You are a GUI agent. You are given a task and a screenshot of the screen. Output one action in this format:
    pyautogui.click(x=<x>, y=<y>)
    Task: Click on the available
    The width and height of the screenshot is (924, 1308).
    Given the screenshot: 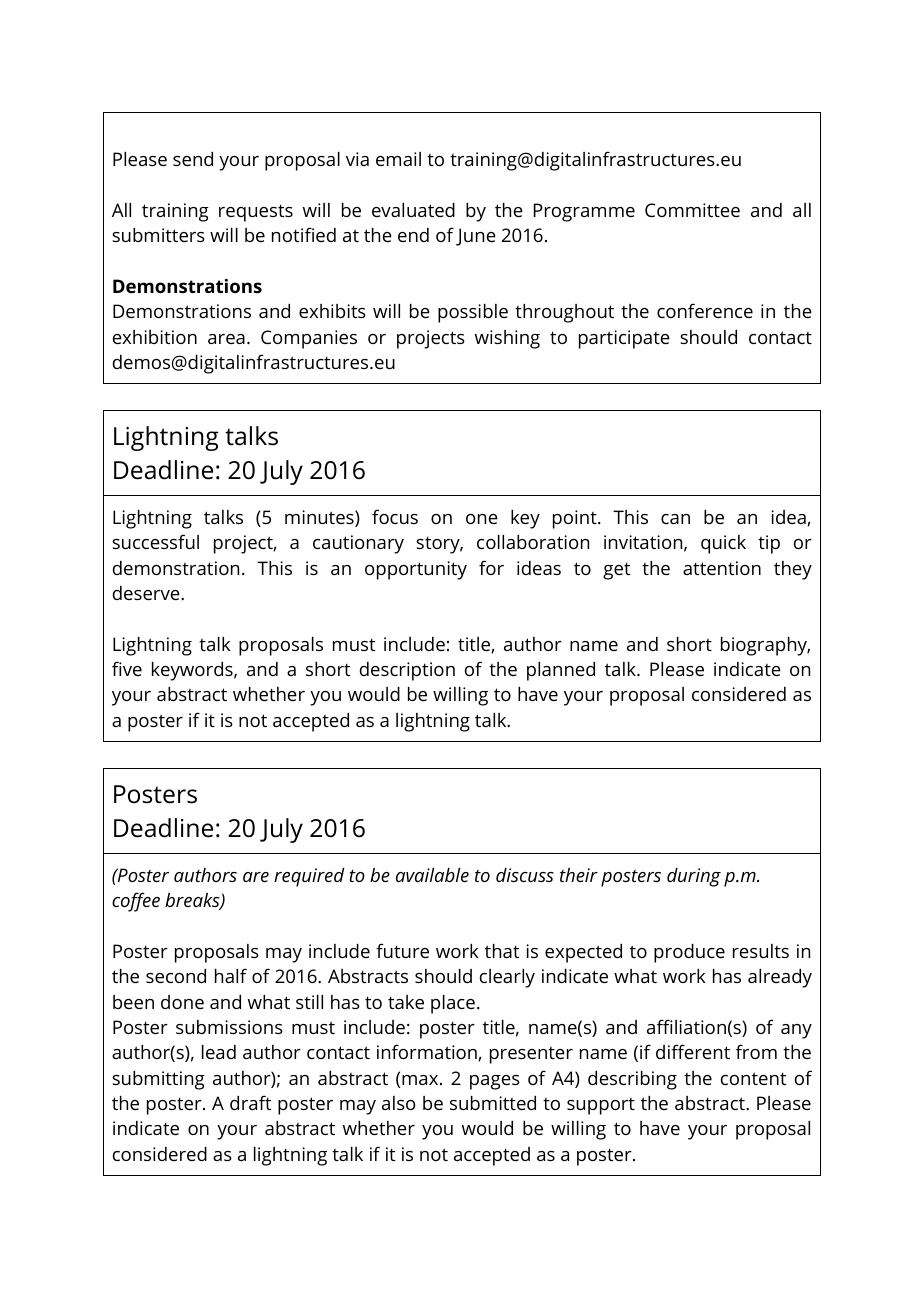 What is the action you would take?
    pyautogui.click(x=432, y=875)
